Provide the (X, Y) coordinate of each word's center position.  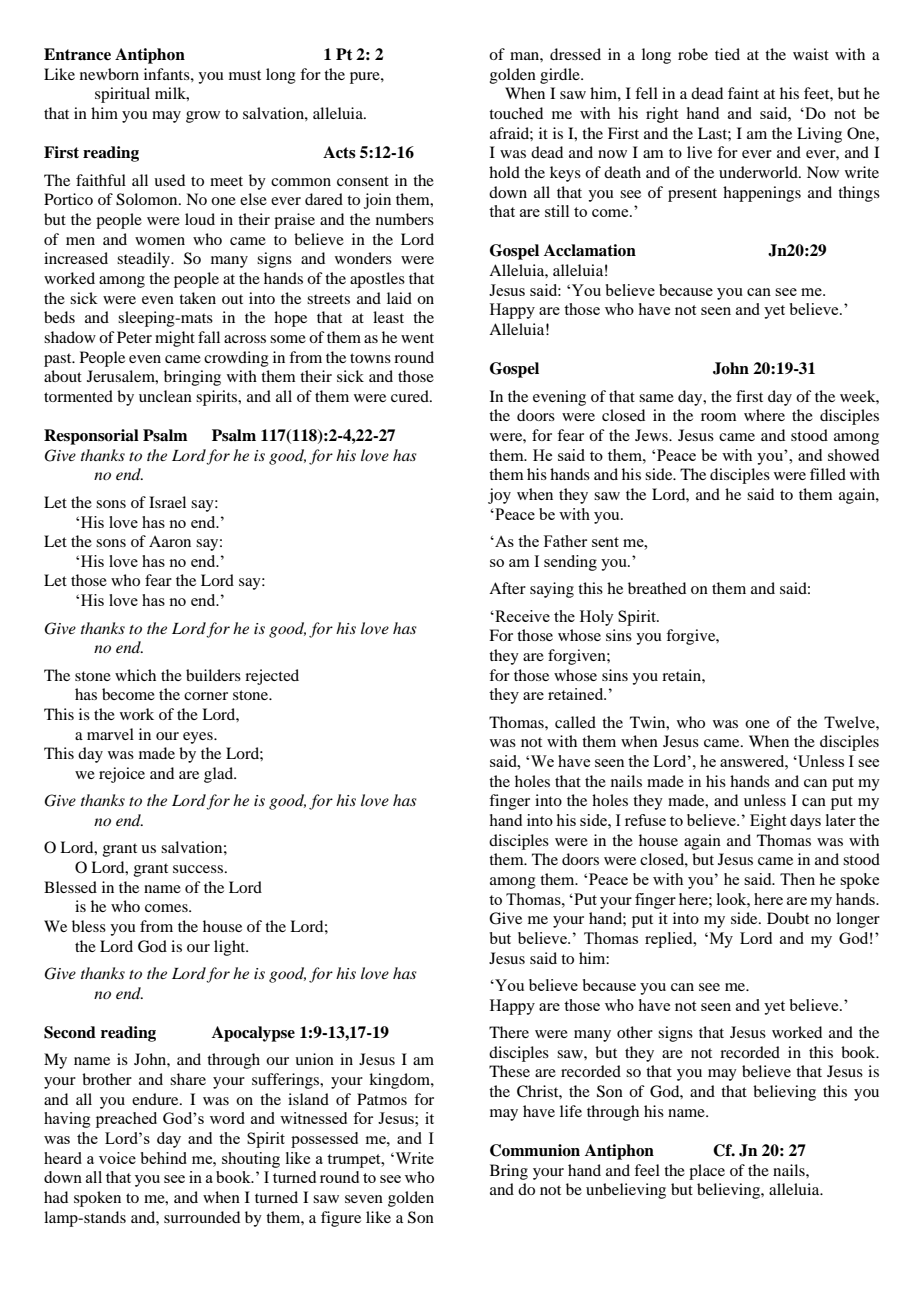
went (417, 338)
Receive (521, 616)
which (135, 675)
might (175, 339)
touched (516, 113)
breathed (657, 588)
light (231, 948)
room (718, 417)
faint (743, 93)
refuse (645, 820)
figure (341, 1219)
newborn (109, 74)
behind (164, 1158)
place (707, 1172)
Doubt (788, 918)
